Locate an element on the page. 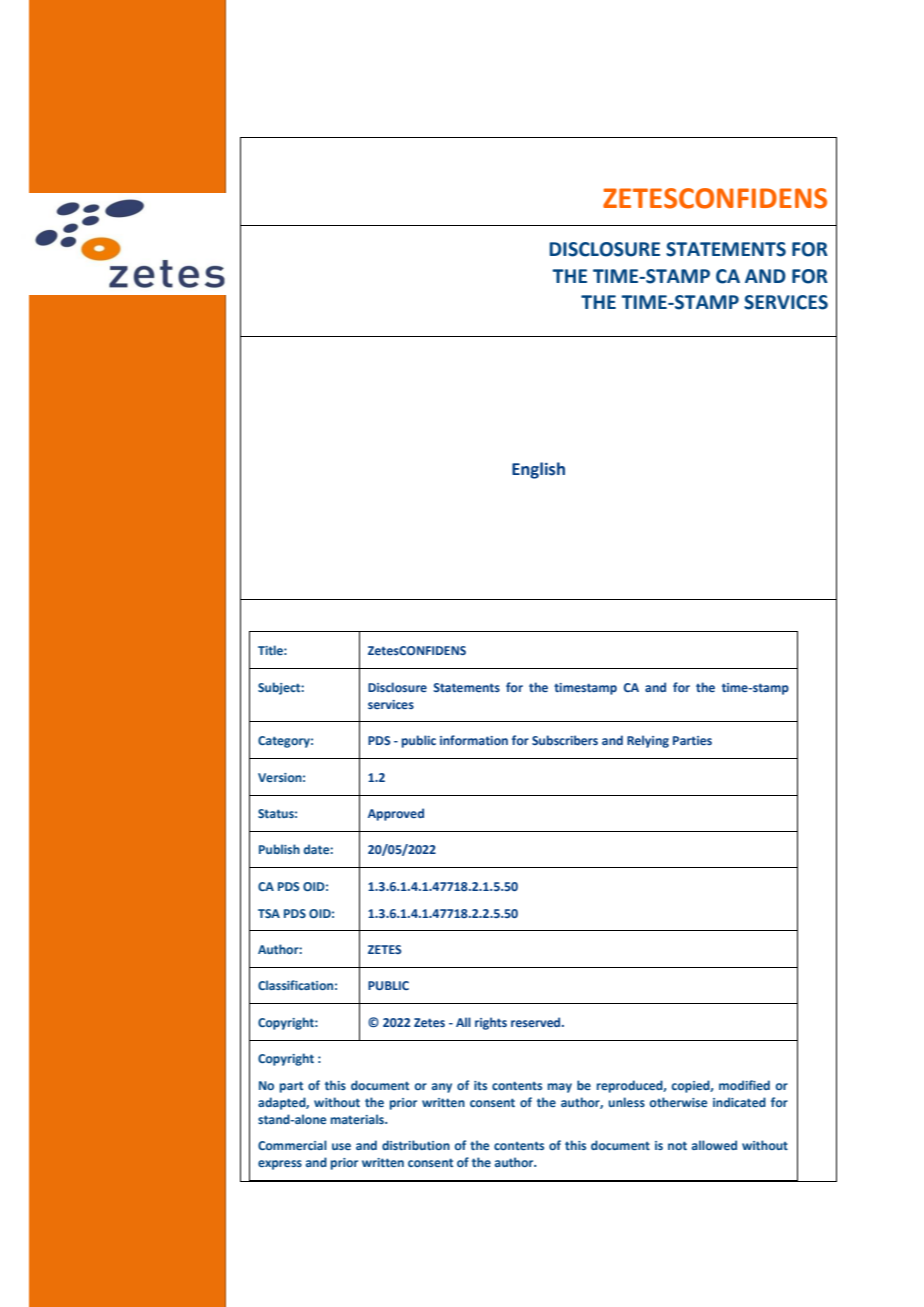 The height and width of the image is (1307, 924). rights is located at coordinates (491, 1023).
